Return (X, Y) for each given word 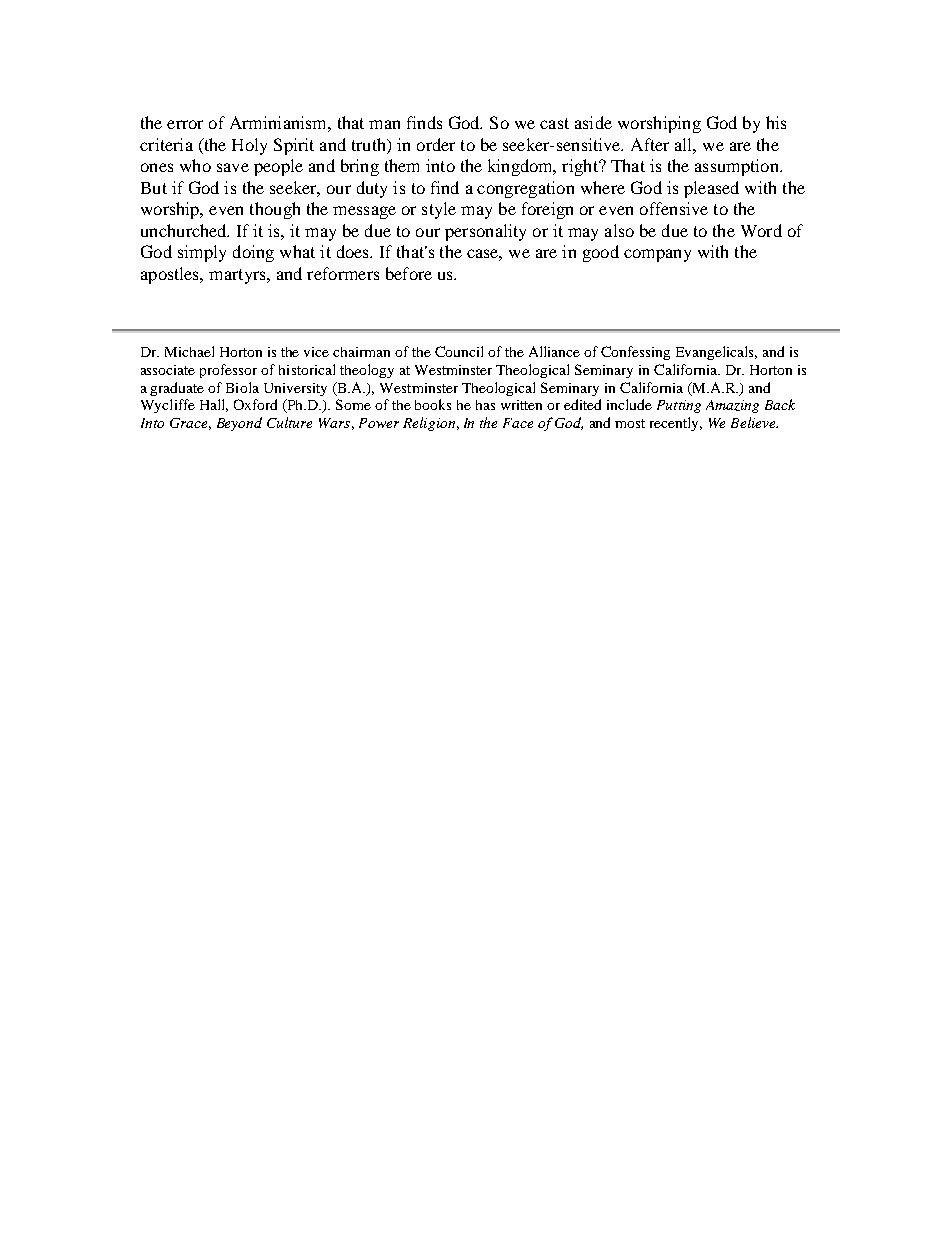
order (436, 144)
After (650, 144)
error (185, 124)
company (657, 255)
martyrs (238, 276)
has (485, 405)
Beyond (239, 424)
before (409, 273)
